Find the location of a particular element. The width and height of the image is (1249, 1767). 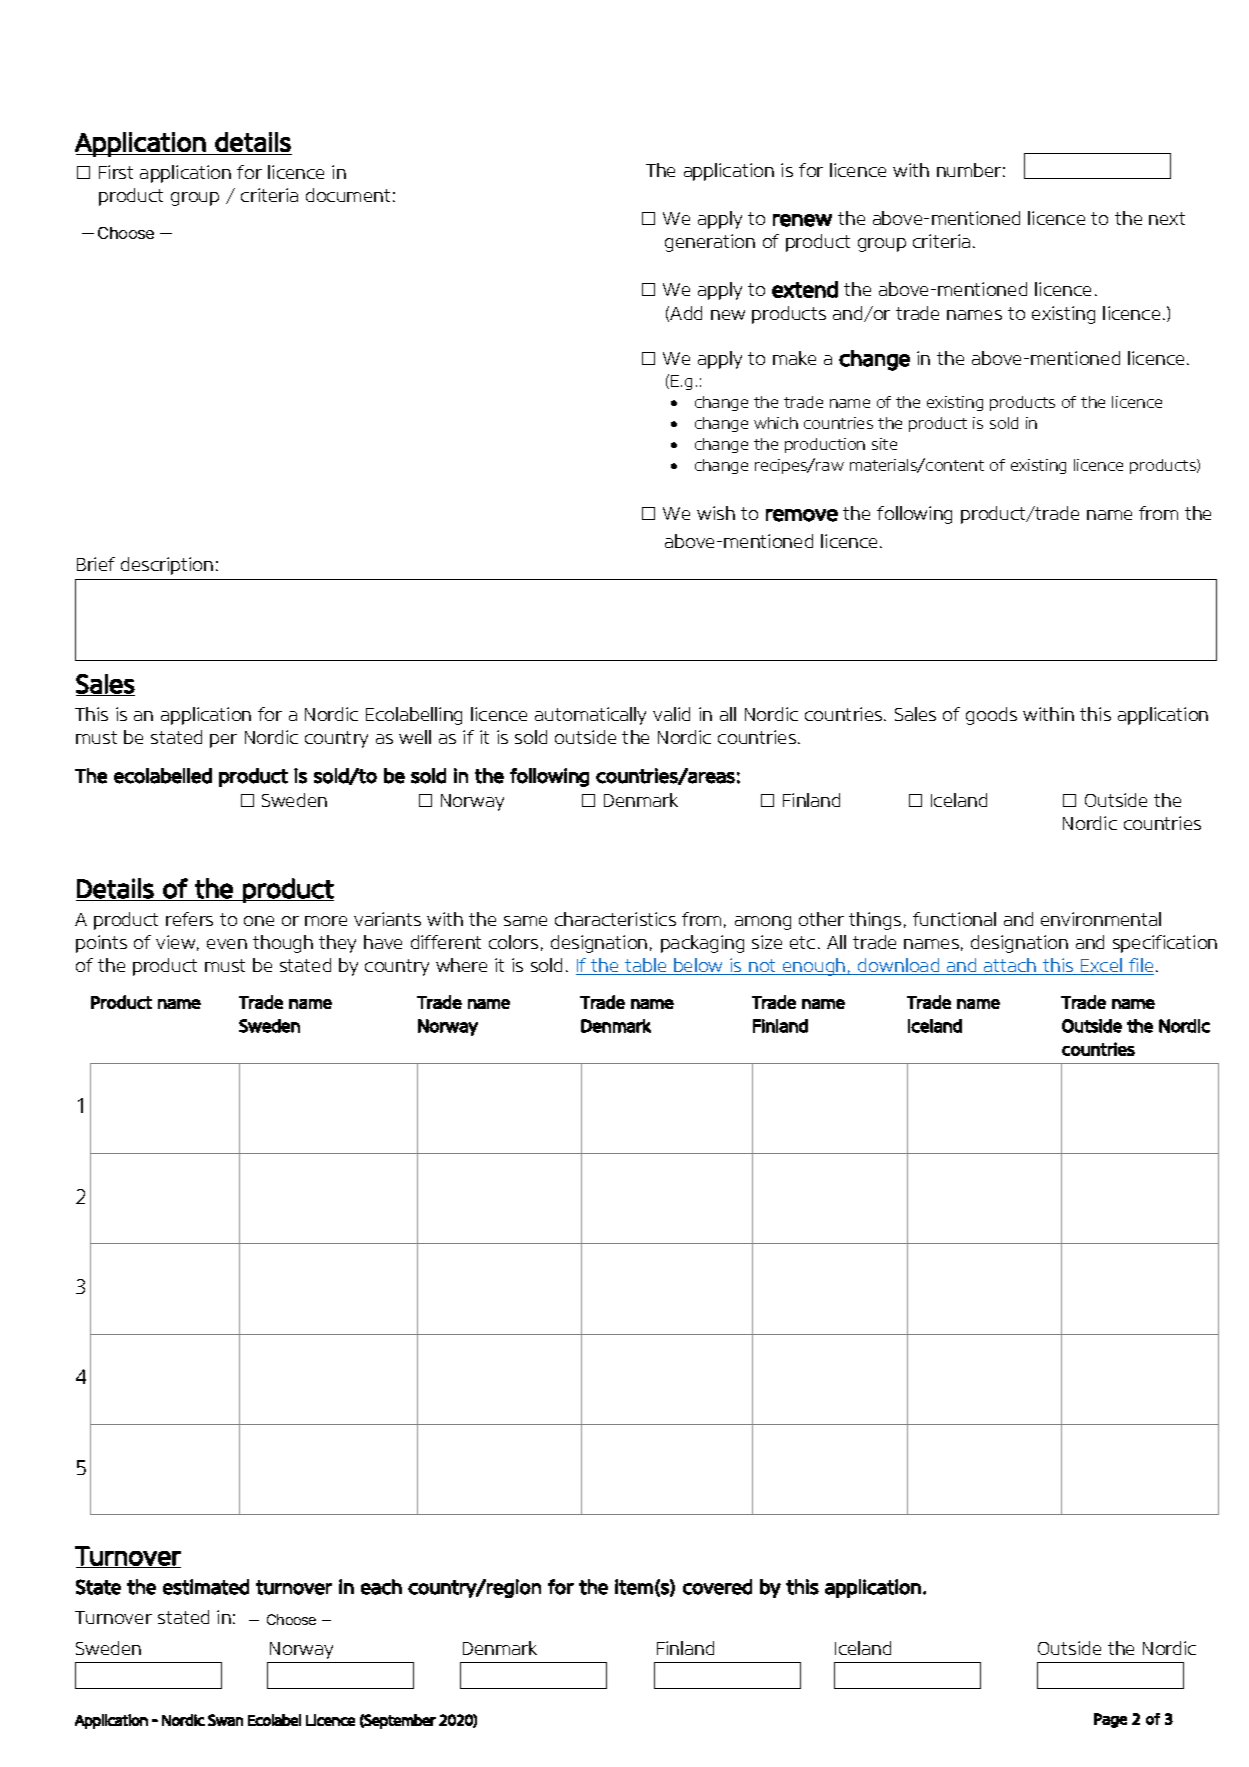

goods is located at coordinates (991, 716).
